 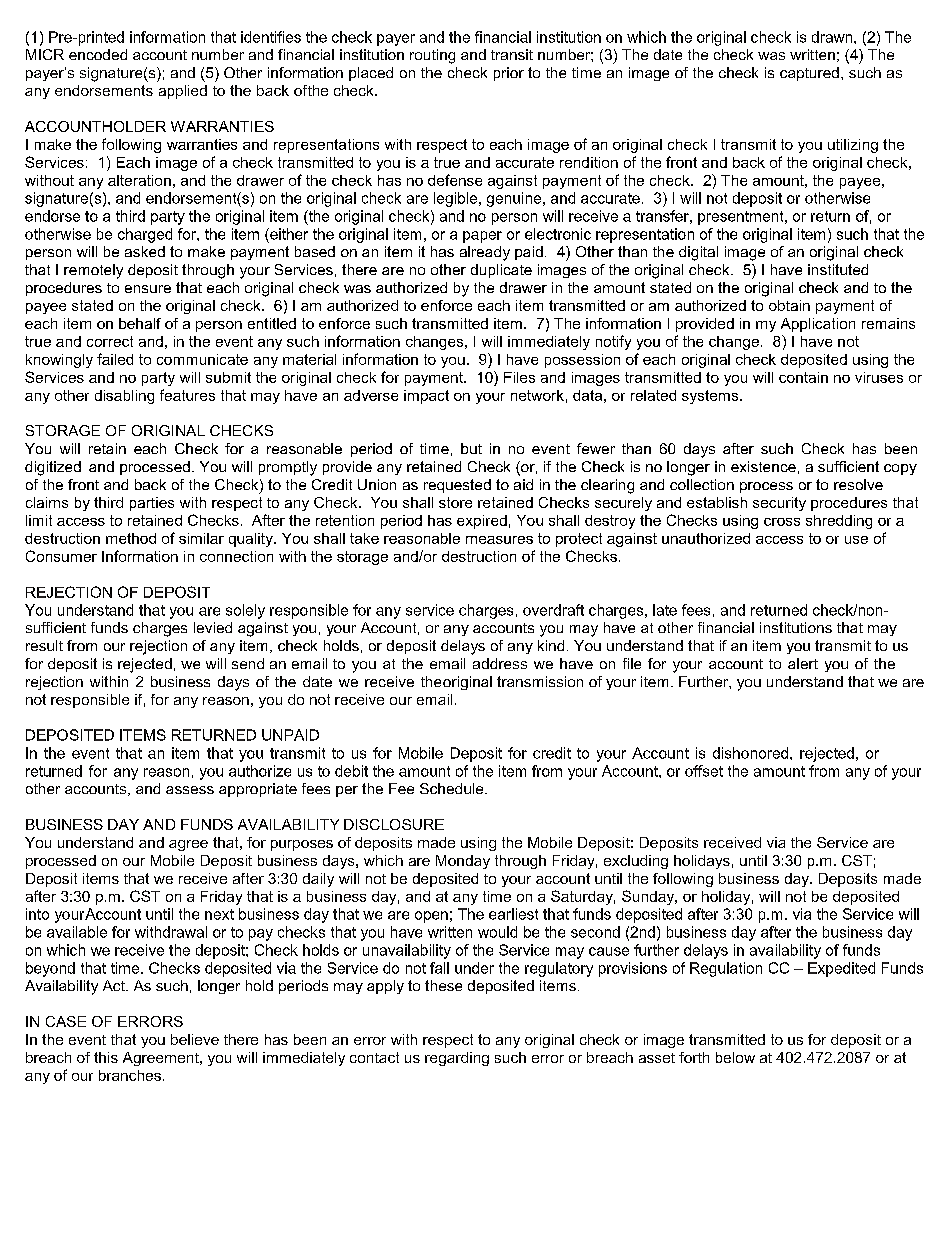 What do you see at coordinates (809, 74) in the document?
I see `captured` at bounding box center [809, 74].
